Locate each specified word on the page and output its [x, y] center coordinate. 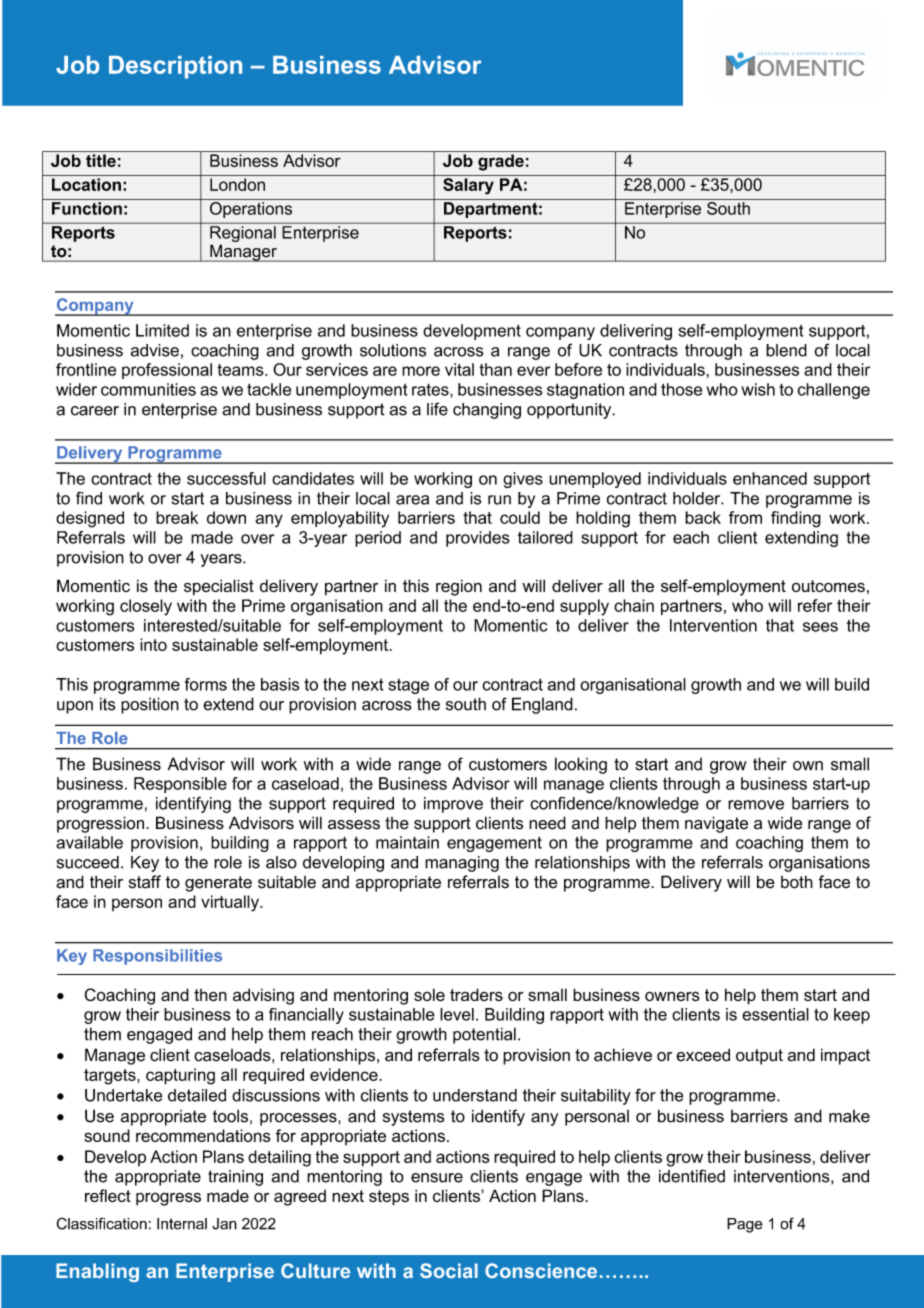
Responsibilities [157, 957]
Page [745, 1225]
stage [408, 686]
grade [501, 162]
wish [758, 389]
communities [148, 389]
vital [459, 369]
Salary [468, 186]
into [153, 644]
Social [449, 1270]
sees [820, 627]
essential [775, 1014]
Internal [182, 1224]
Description [175, 67]
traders [476, 994]
